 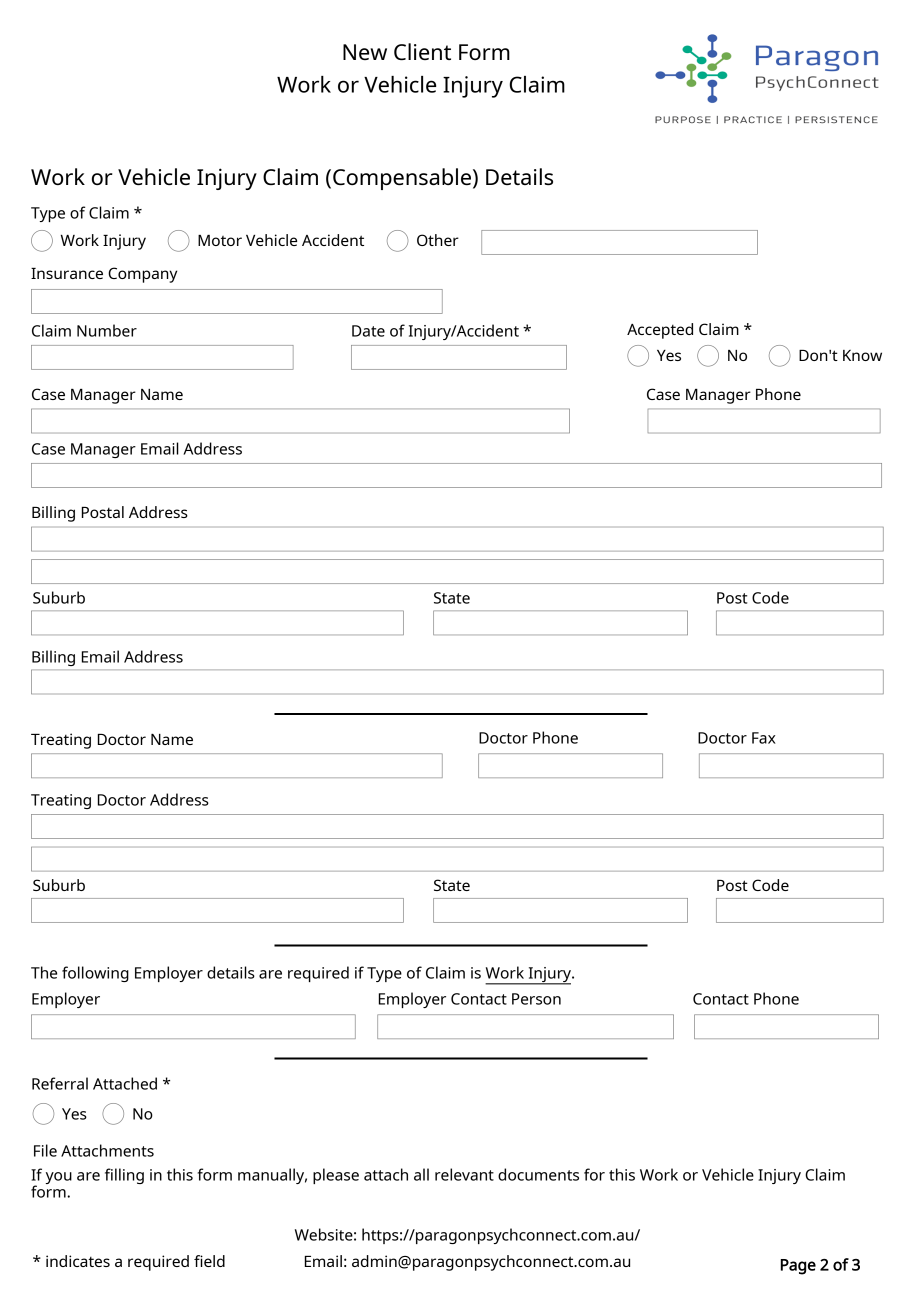 I want to click on relevant, so click(x=464, y=1174).
